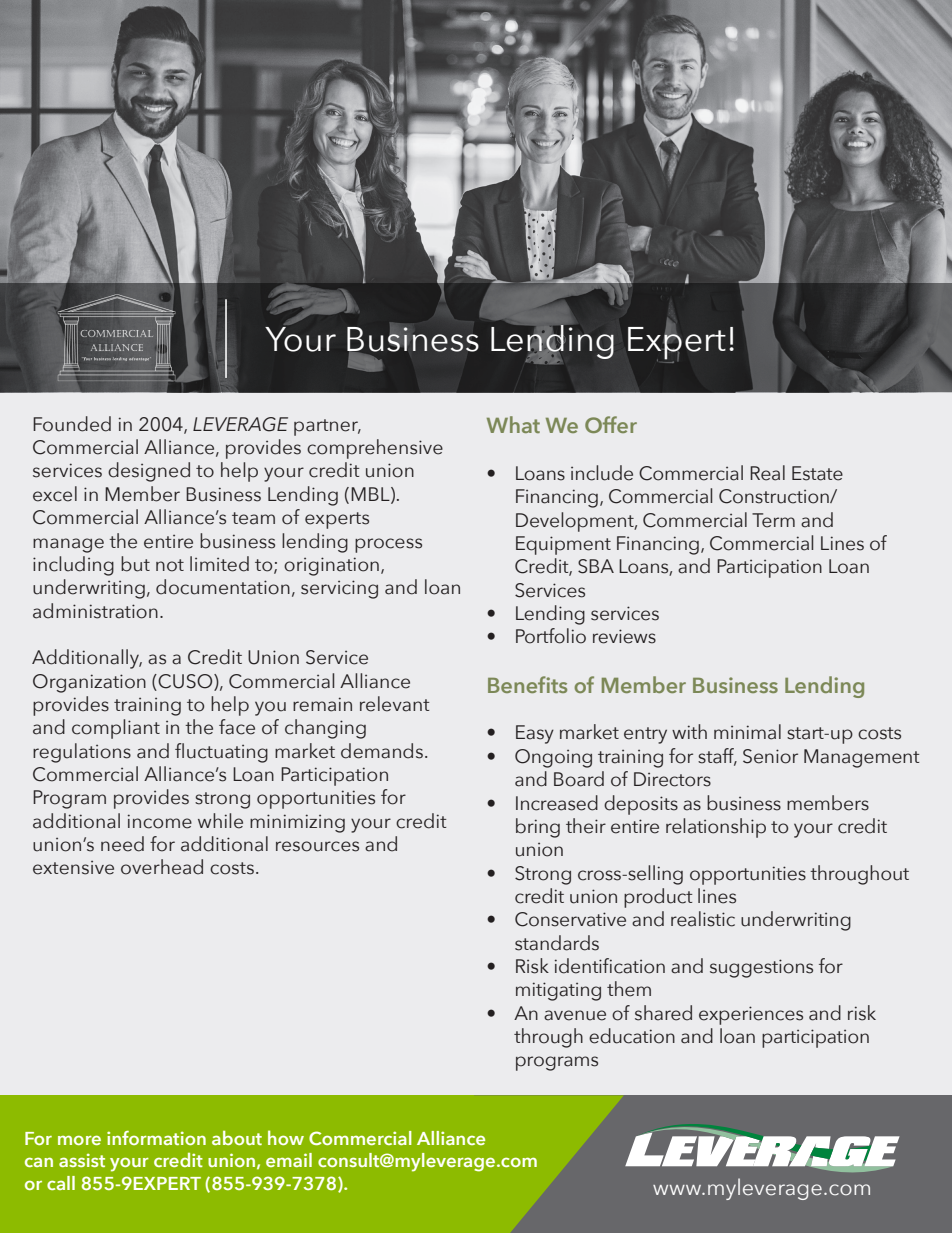 This screenshot has width=952, height=1233. I want to click on overhead, so click(162, 867).
